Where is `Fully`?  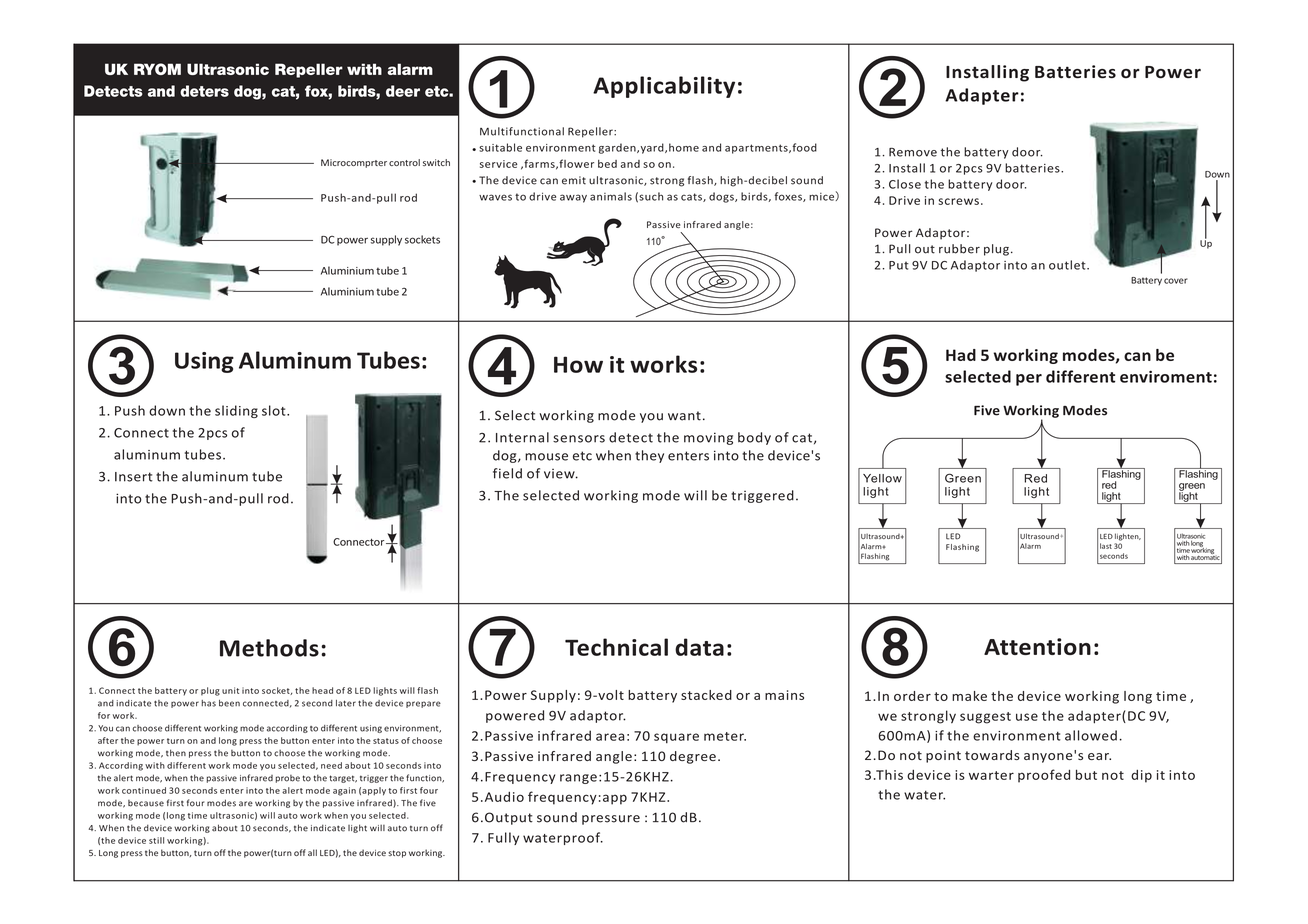 Fully is located at coordinates (503, 838).
